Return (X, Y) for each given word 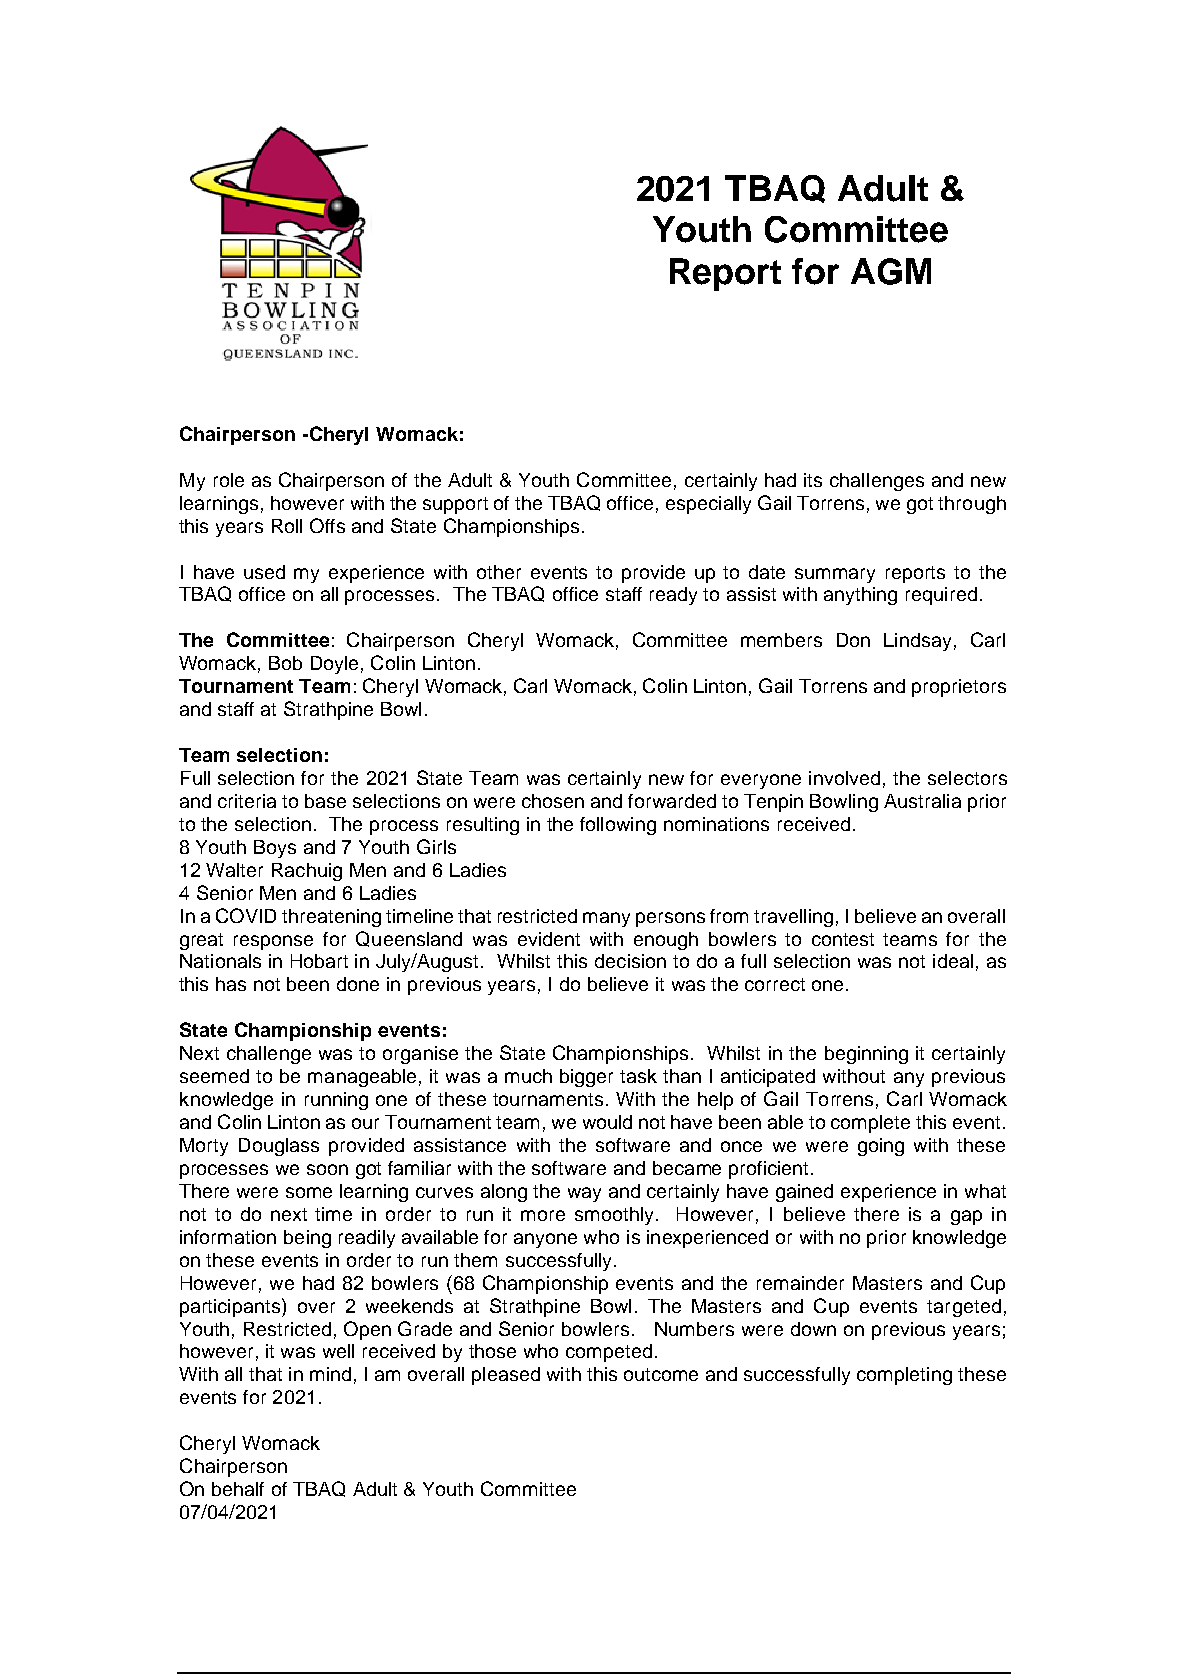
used (264, 572)
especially (708, 505)
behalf (238, 1489)
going (881, 1147)
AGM (891, 271)
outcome (661, 1374)
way (584, 1194)
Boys (275, 849)
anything (860, 596)
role (229, 480)
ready (673, 596)
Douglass (279, 1147)
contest (843, 939)
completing (904, 1376)
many (606, 919)
